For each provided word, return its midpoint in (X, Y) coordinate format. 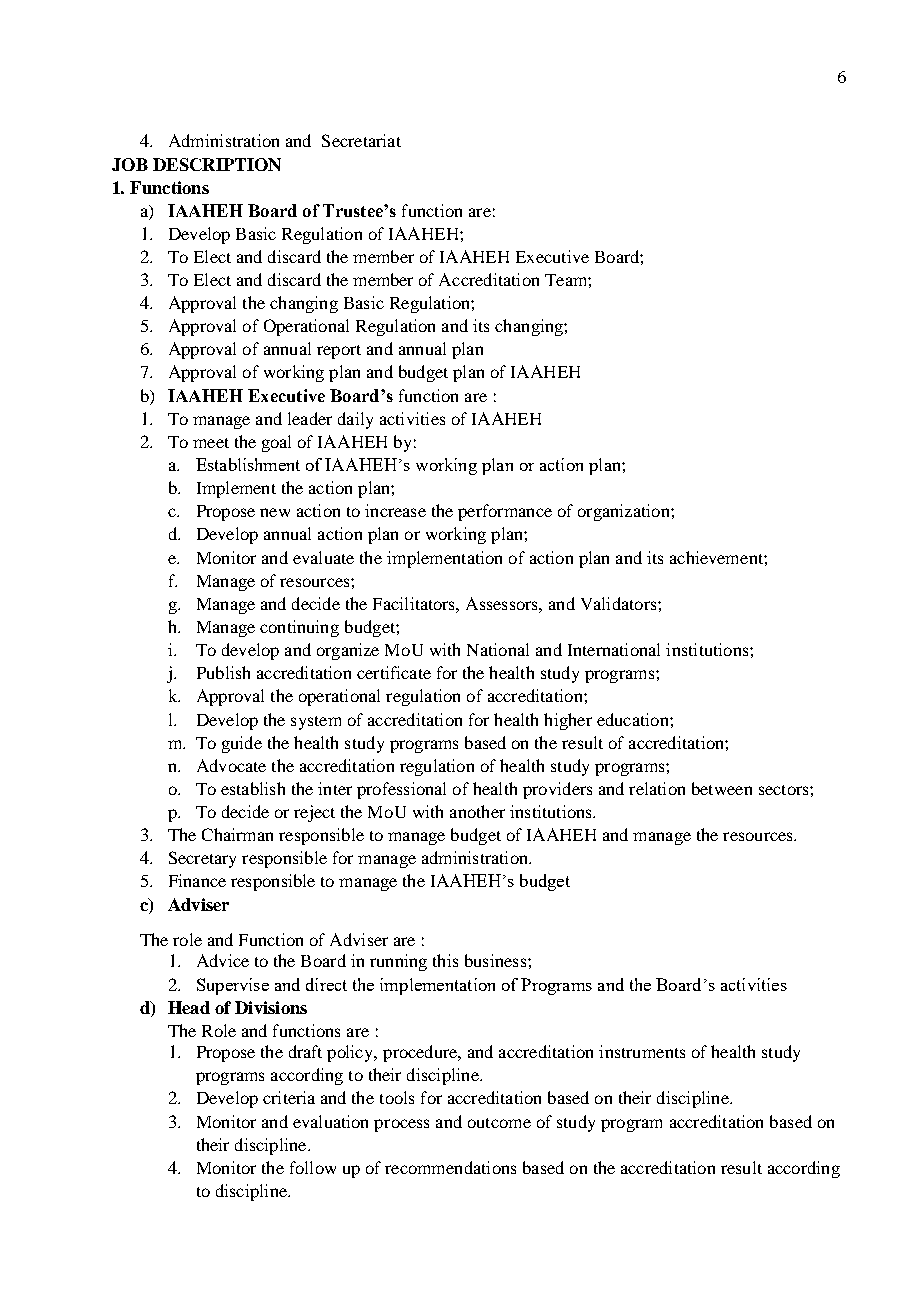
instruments (642, 1051)
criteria (289, 1097)
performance (505, 512)
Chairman (237, 834)
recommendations (450, 1167)
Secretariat (361, 140)
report (339, 352)
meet (211, 443)
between (722, 788)
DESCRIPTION (217, 164)
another (477, 811)
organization (625, 512)
